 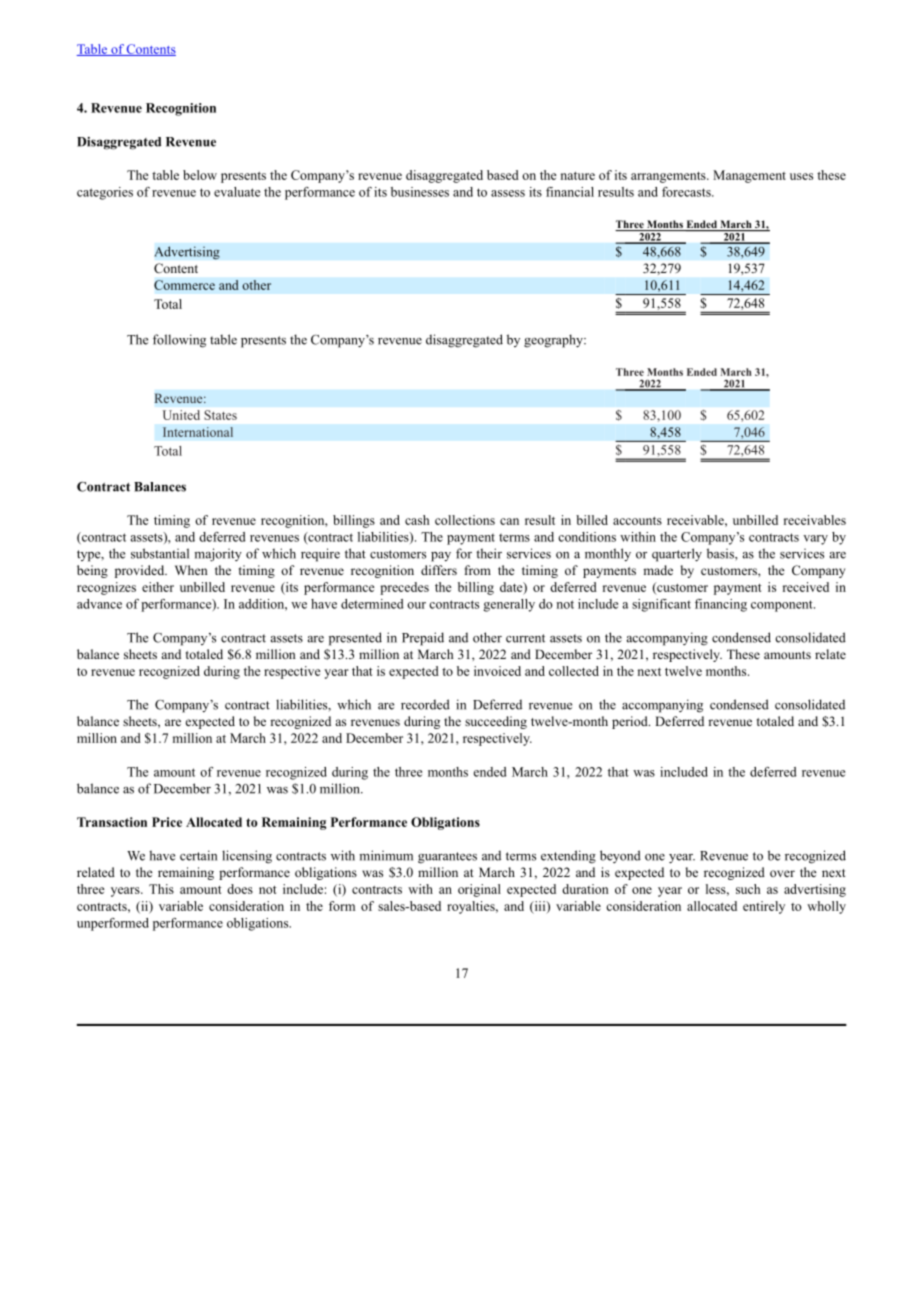 I want to click on original, so click(x=479, y=890).
